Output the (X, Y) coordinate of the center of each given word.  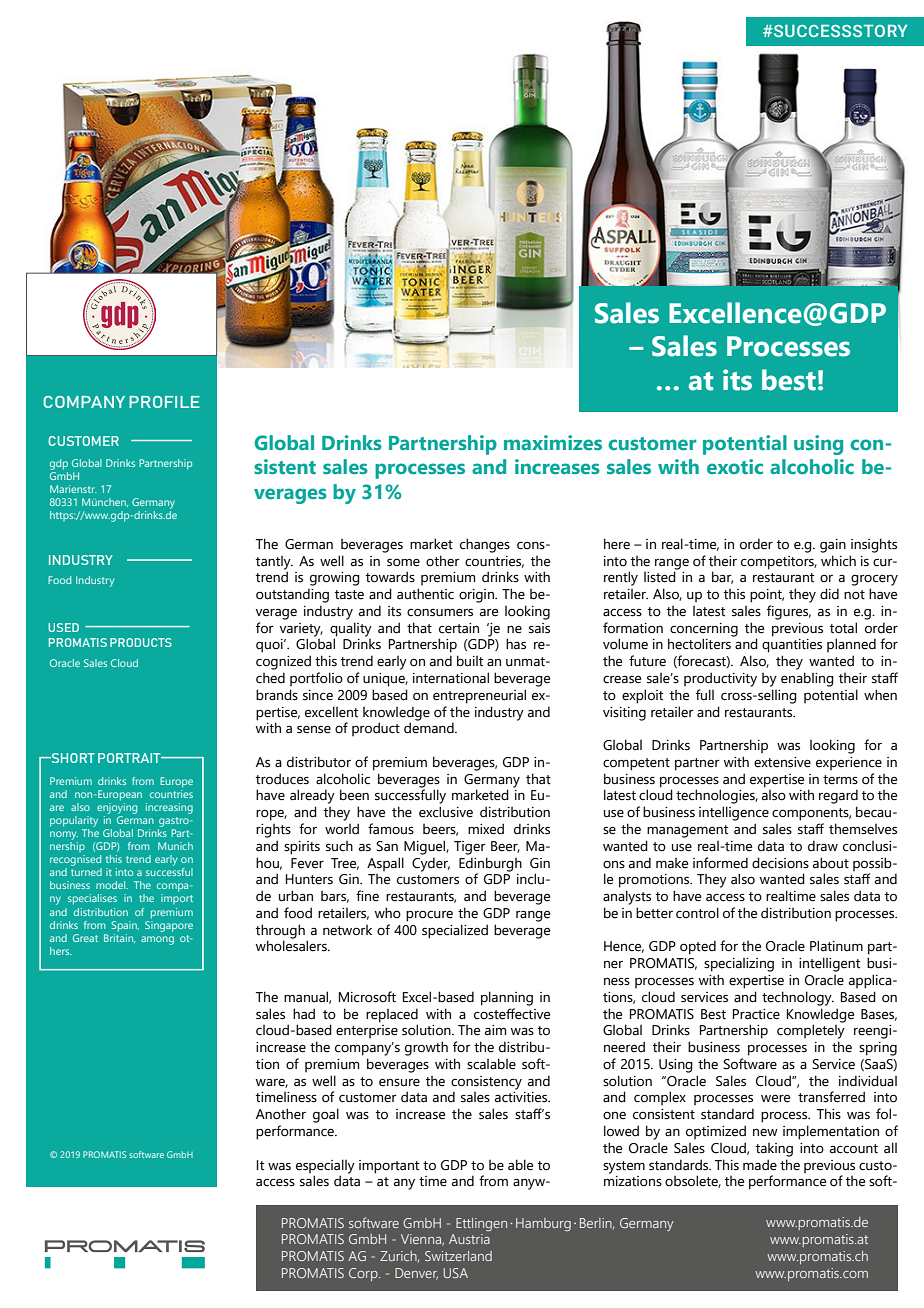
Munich (175, 846)
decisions (780, 863)
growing (335, 579)
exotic (735, 466)
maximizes (553, 442)
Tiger (470, 848)
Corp (364, 1274)
